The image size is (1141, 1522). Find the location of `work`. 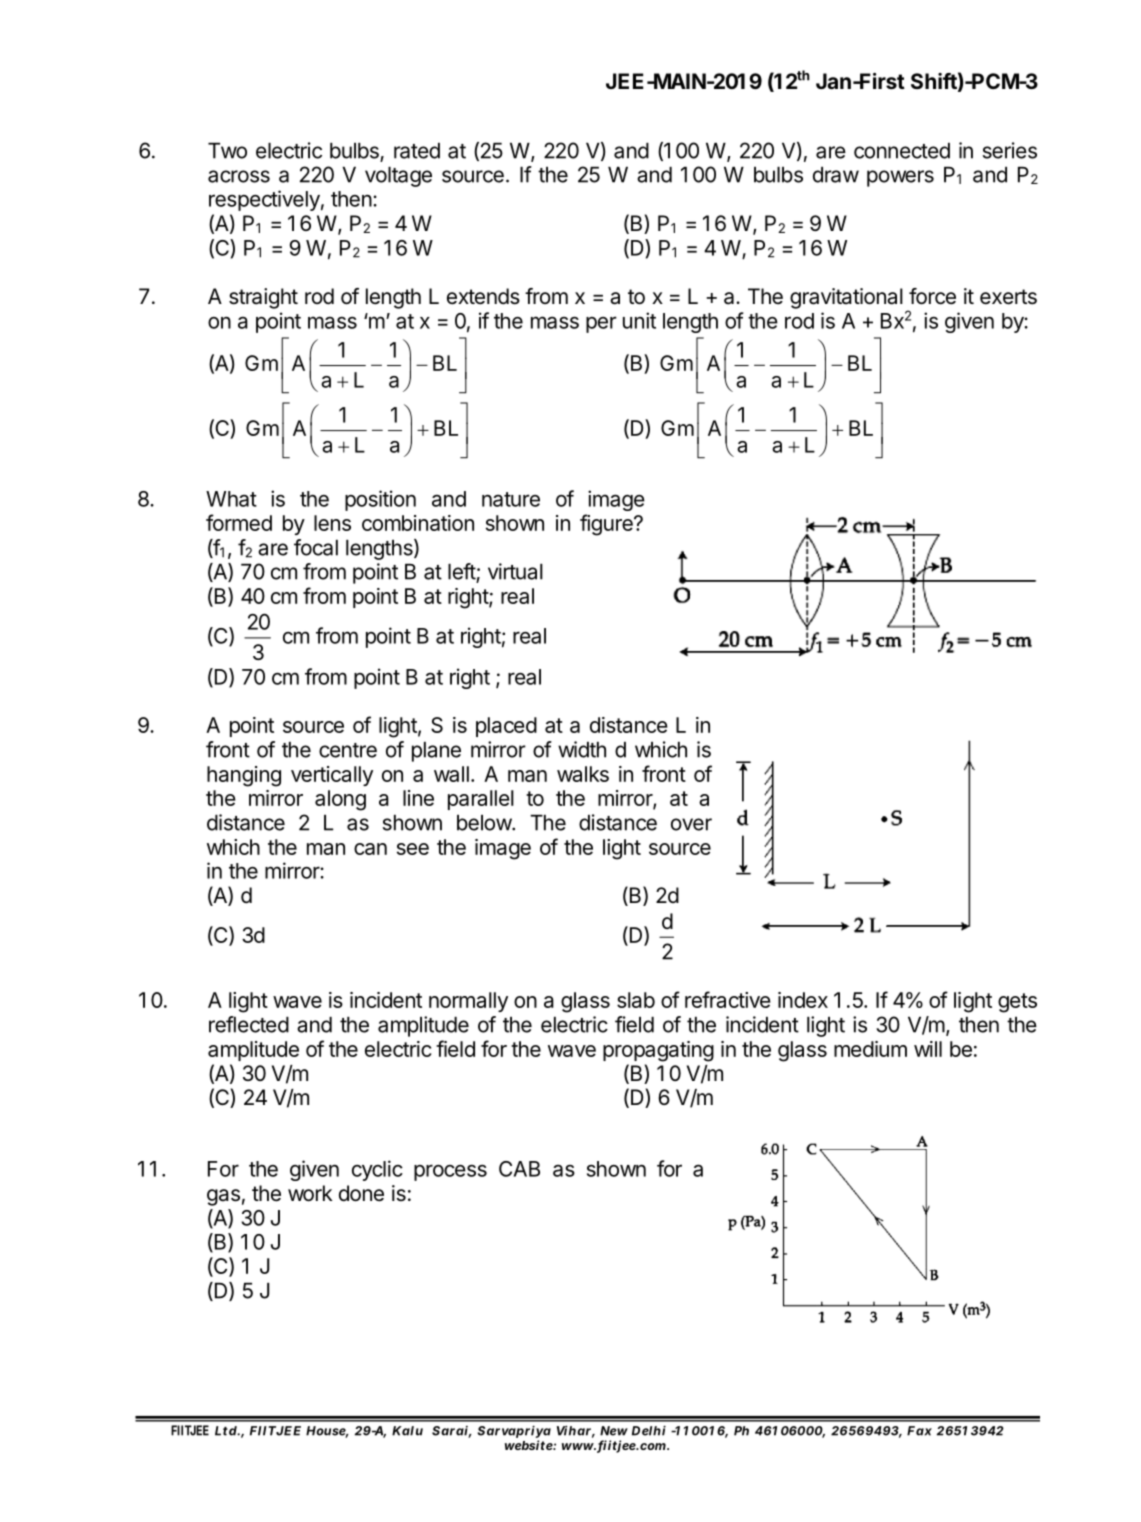

work is located at coordinates (310, 1193).
